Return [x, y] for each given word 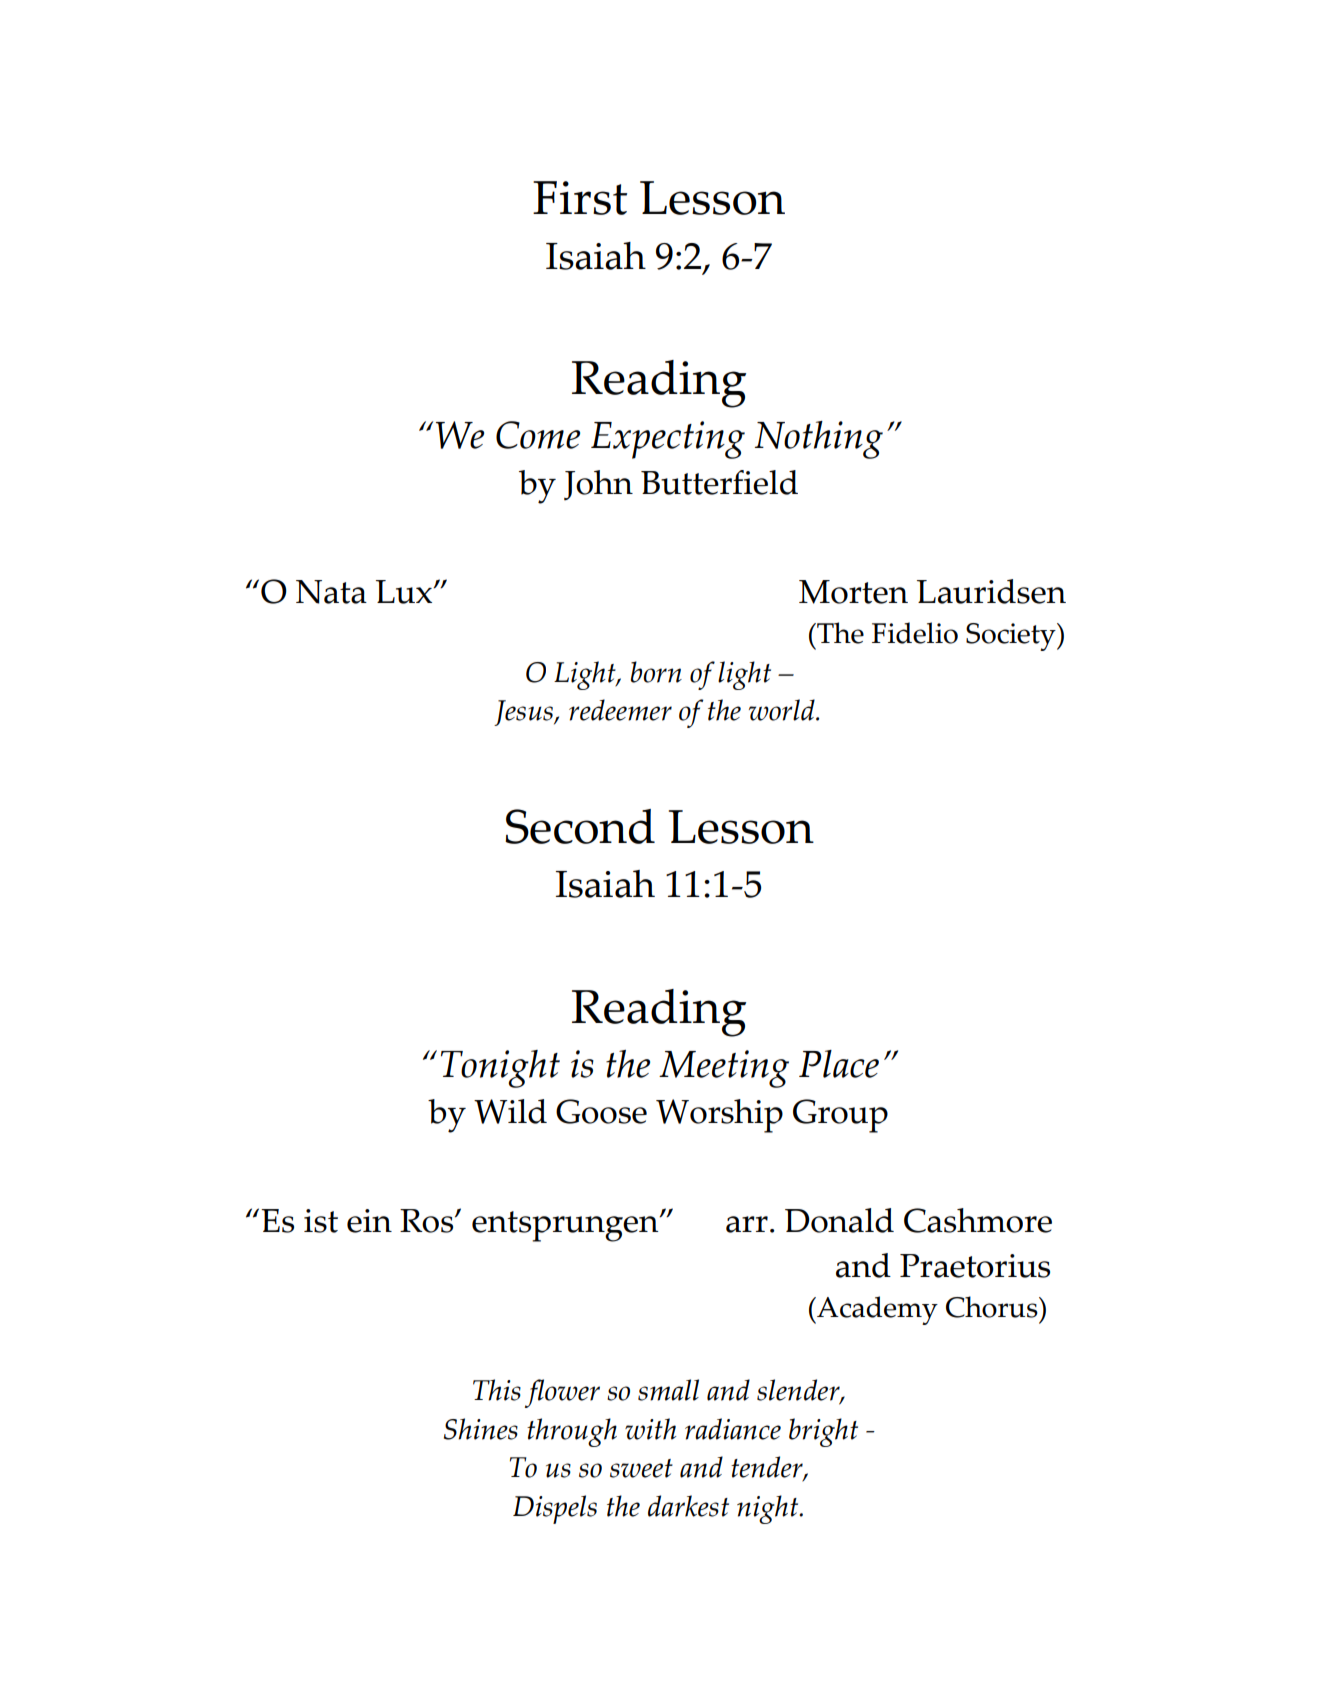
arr [747, 1224]
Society [1012, 637]
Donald [839, 1220]
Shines [481, 1429]
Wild [510, 1111]
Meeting [724, 1069]
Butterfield [719, 482]
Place [839, 1064]
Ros [428, 1221]
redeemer [620, 710]
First [580, 198]
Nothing [819, 440]
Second [580, 826]
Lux [405, 592]
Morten [853, 592]
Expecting [668, 440]
